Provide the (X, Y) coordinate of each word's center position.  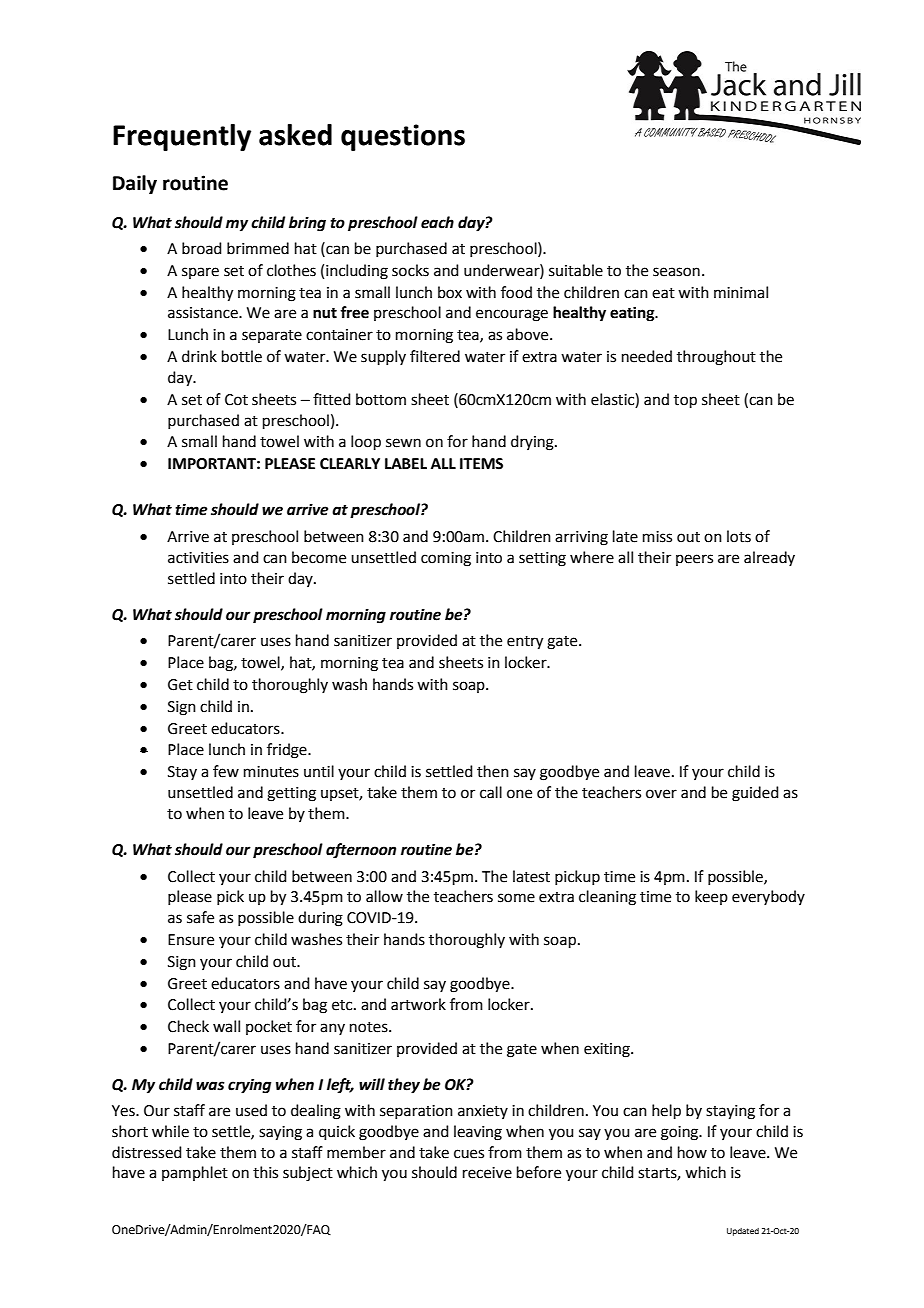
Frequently (182, 137)
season (676, 272)
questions (403, 137)
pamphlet (195, 1173)
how (692, 1152)
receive (487, 1173)
